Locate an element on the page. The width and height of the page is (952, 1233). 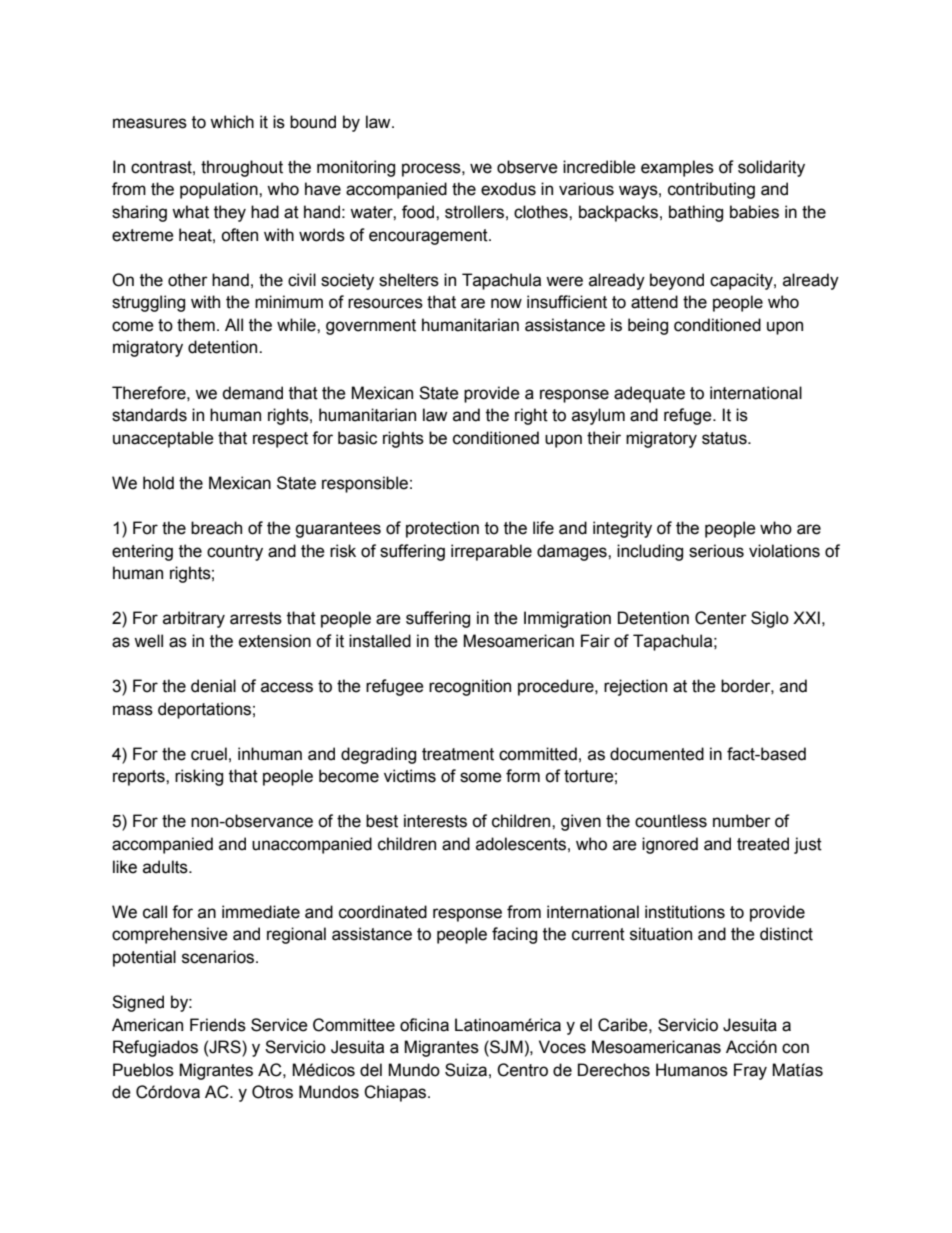
demand is located at coordinates (252, 393).
